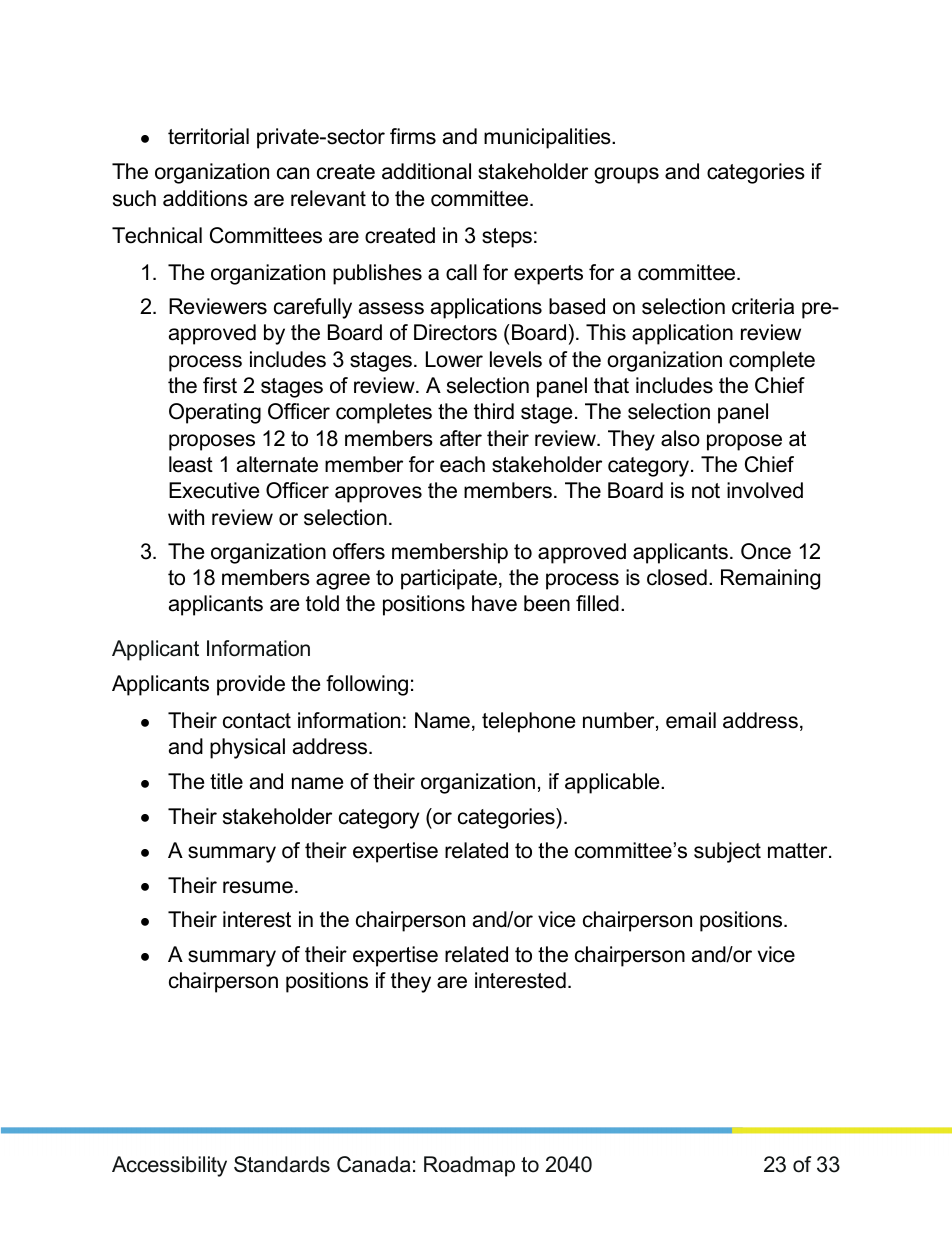 The width and height of the image is (952, 1233). I want to click on criteria, so click(763, 306).
